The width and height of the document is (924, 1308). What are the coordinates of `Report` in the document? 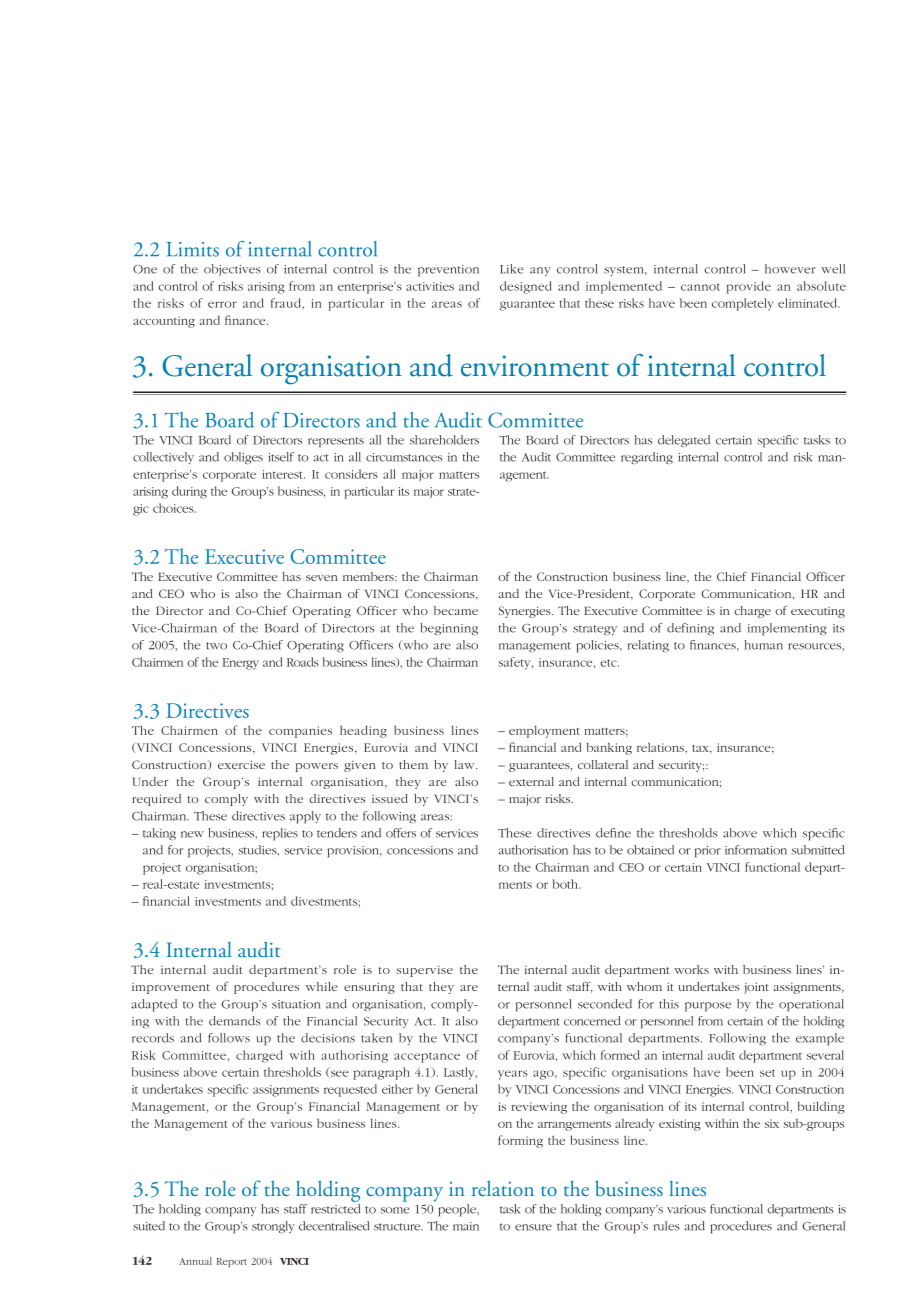 It's located at (232, 1262).
